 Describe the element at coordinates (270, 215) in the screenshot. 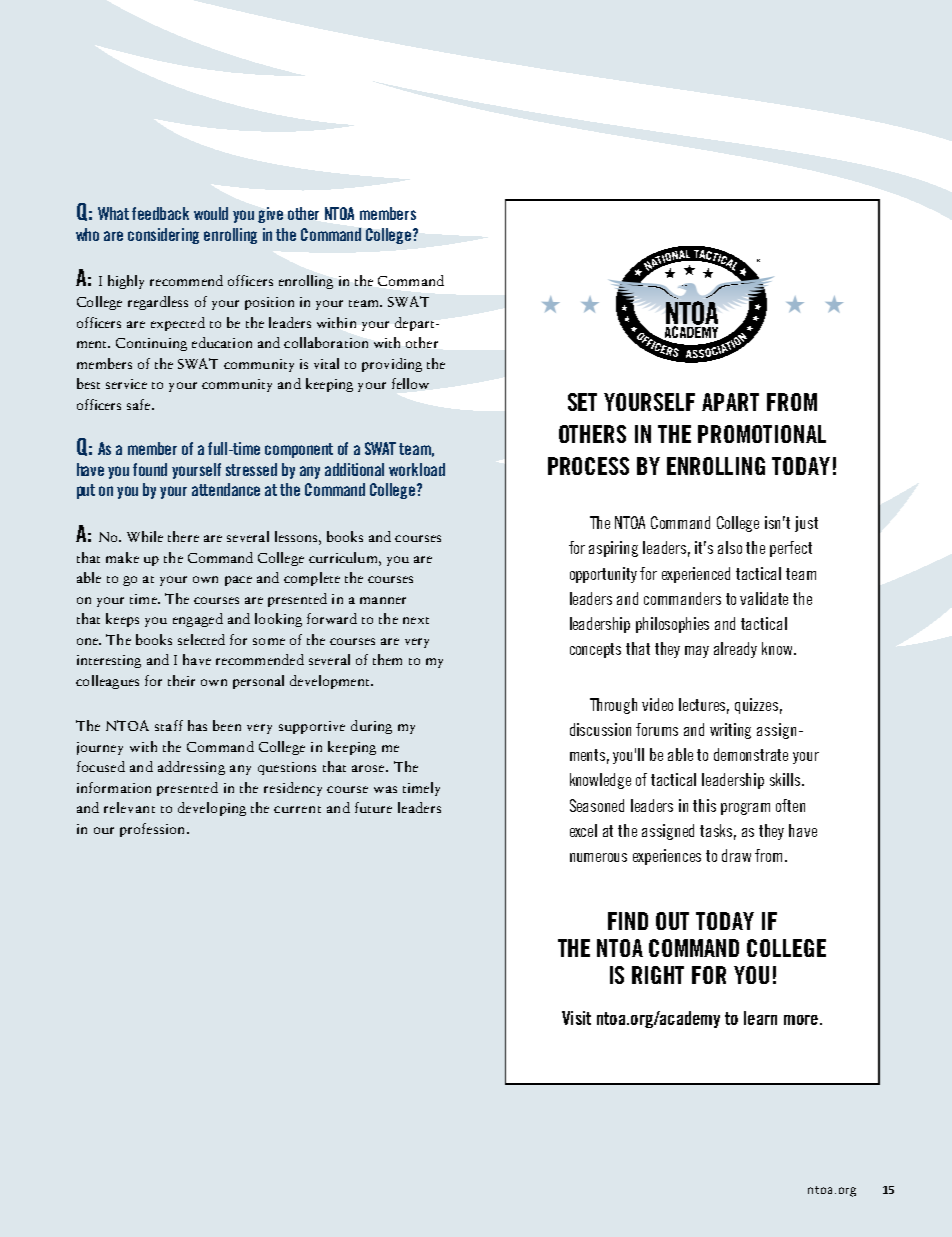

I see `give` at that location.
